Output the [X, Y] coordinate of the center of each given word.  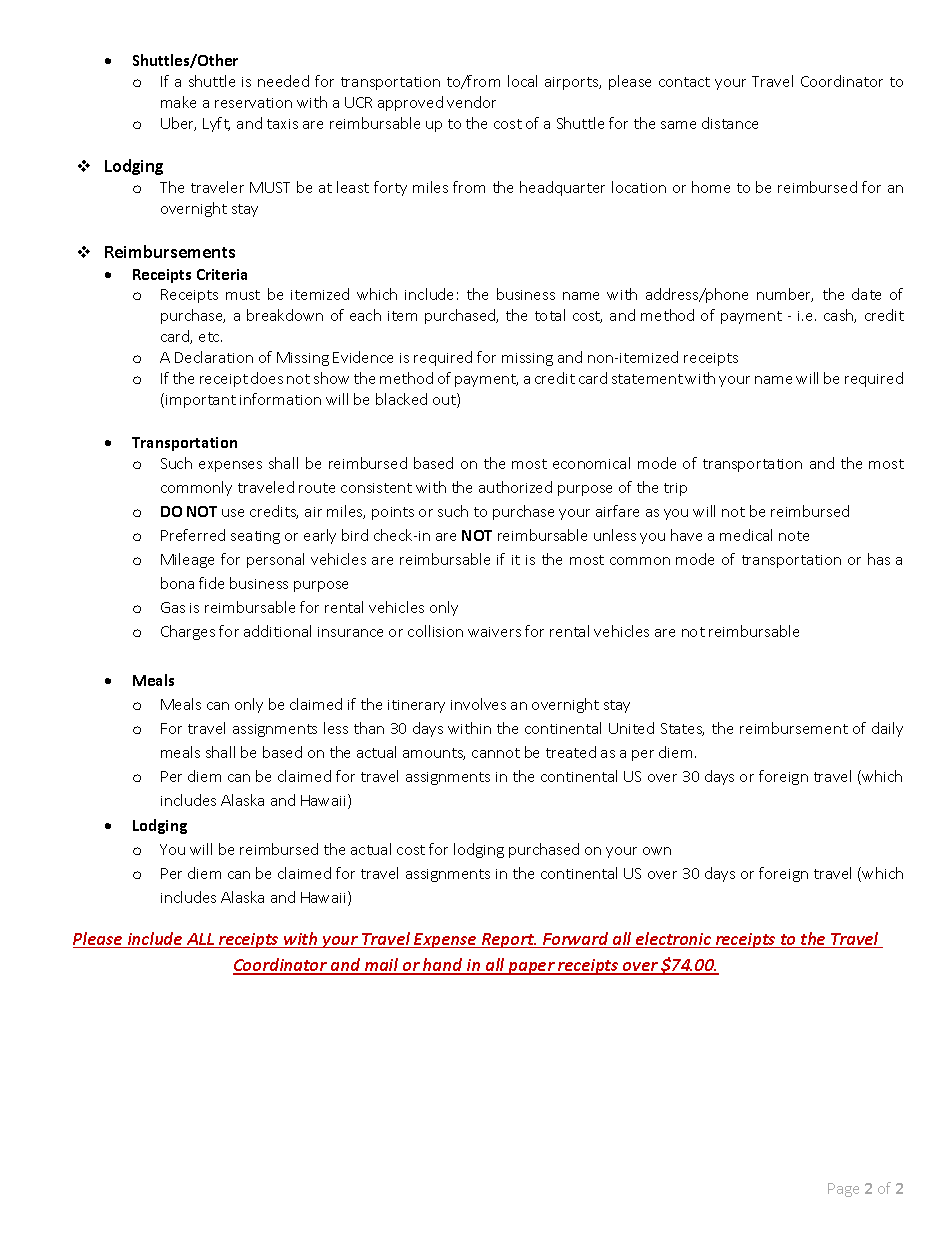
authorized [515, 487]
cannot [496, 753]
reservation [253, 103]
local [522, 81]
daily [887, 729]
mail [381, 966]
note [794, 536]
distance [730, 123]
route [317, 488]
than [369, 728]
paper [531, 968]
